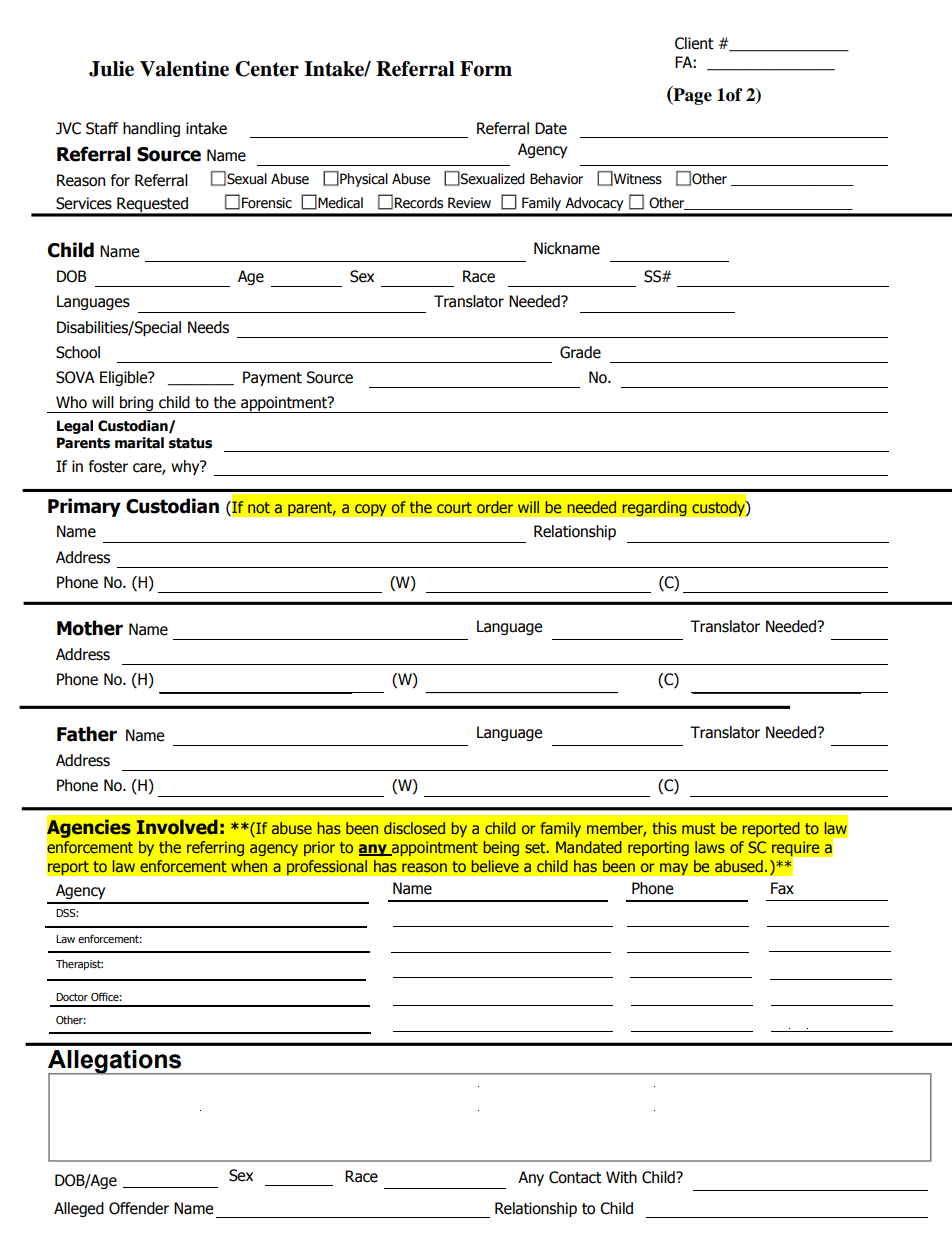 This screenshot has width=952, height=1233. Describe the element at coordinates (575, 1177) in the screenshot. I see `Contact` at that location.
